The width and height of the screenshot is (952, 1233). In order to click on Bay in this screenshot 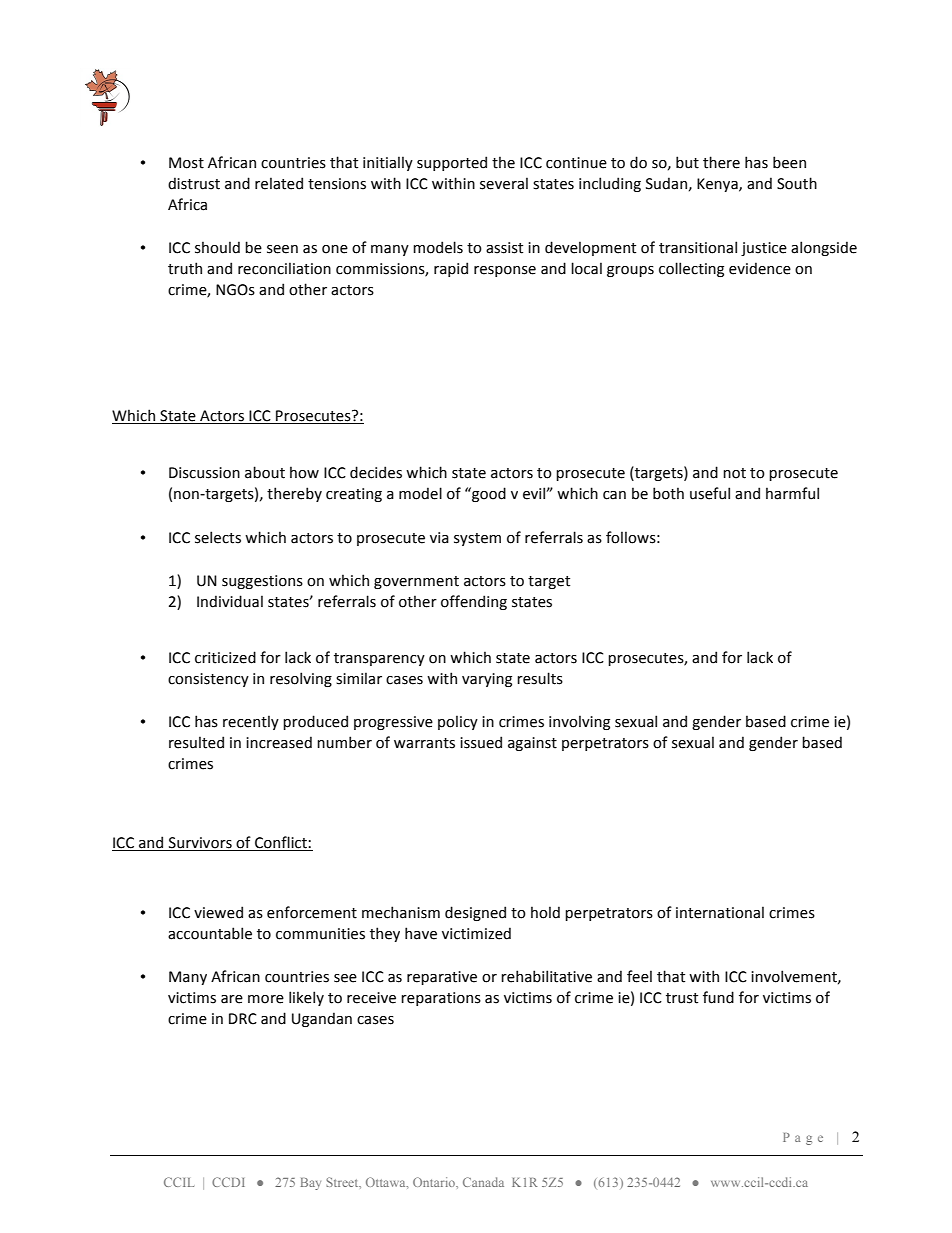, I will do `click(311, 1184)`.
